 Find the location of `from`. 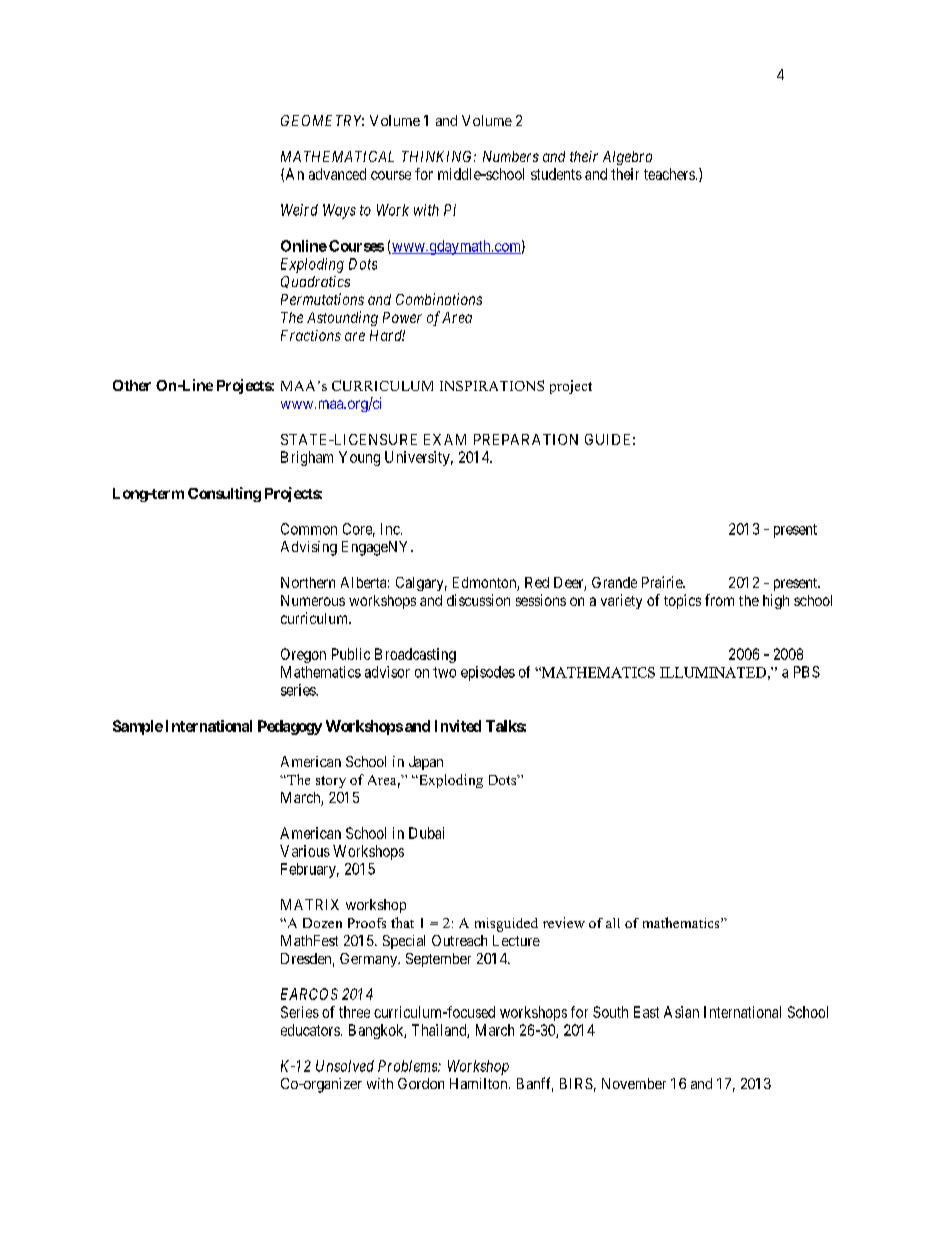

from is located at coordinates (719, 600).
